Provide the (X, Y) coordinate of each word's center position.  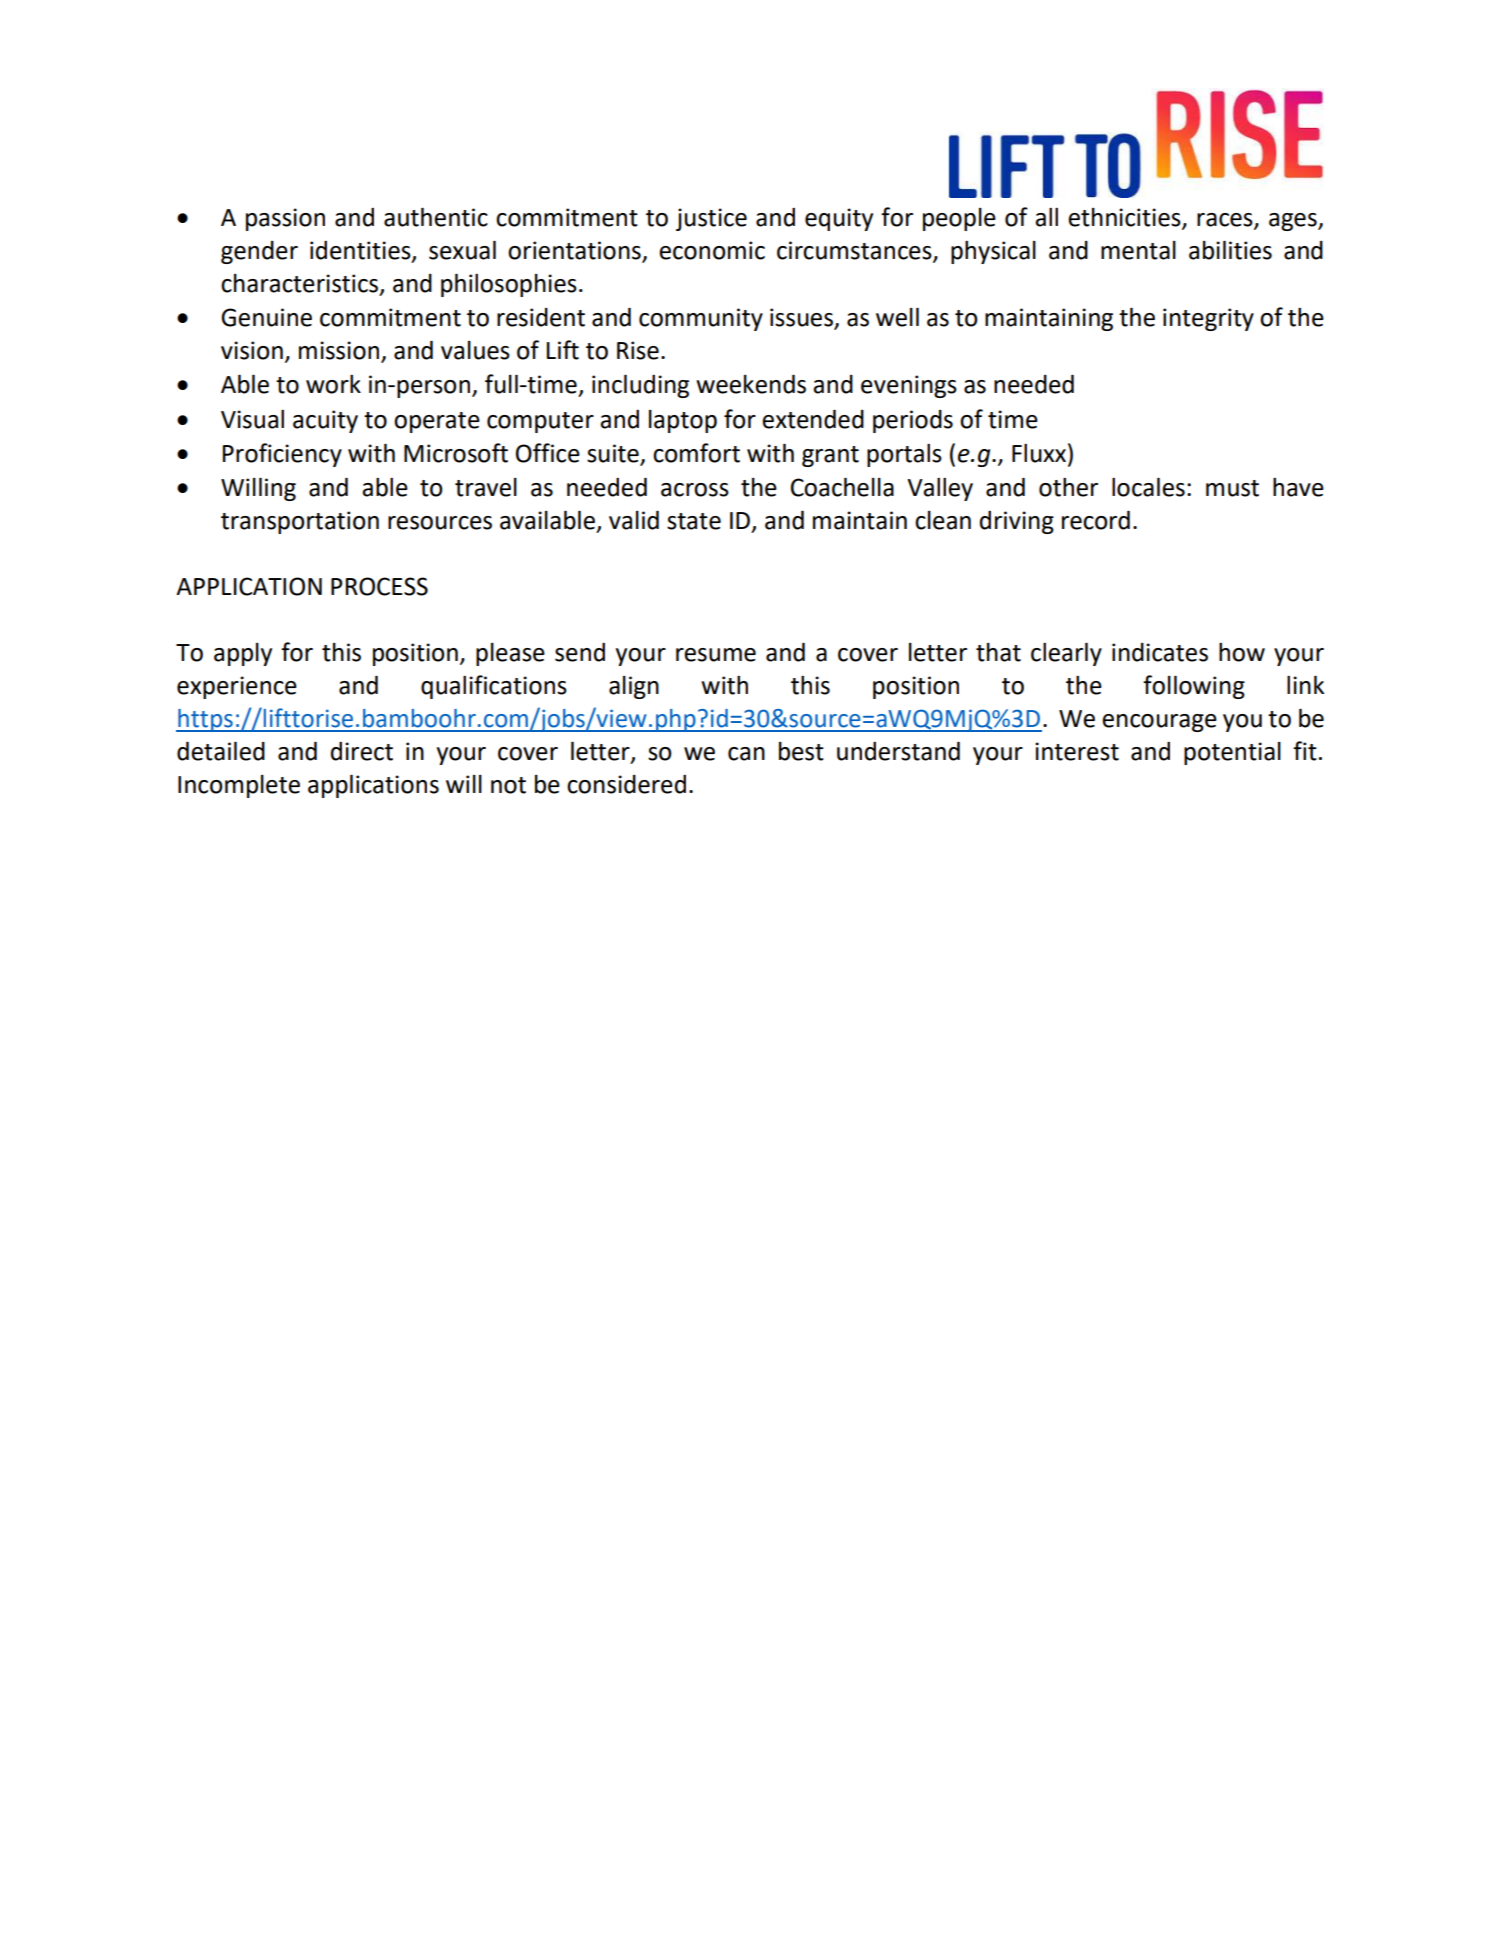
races (1226, 220)
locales (1148, 487)
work (333, 384)
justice (711, 219)
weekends (751, 384)
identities (361, 251)
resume (716, 655)
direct (362, 751)
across (695, 490)
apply (243, 654)
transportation (300, 522)
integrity (1208, 319)
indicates (1160, 652)
